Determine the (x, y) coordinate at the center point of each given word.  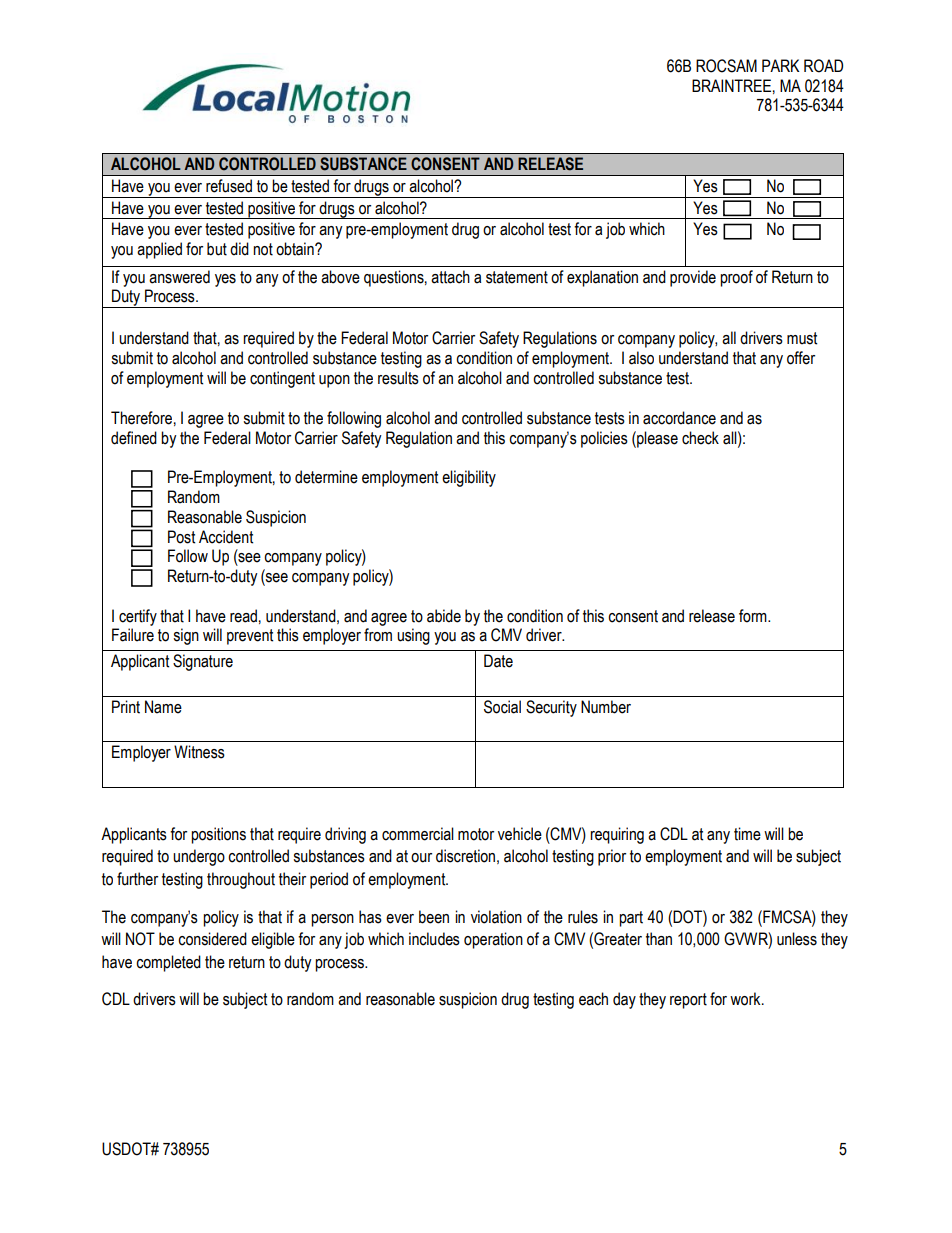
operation (493, 940)
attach (450, 277)
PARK (781, 65)
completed (168, 963)
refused (229, 186)
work (746, 999)
